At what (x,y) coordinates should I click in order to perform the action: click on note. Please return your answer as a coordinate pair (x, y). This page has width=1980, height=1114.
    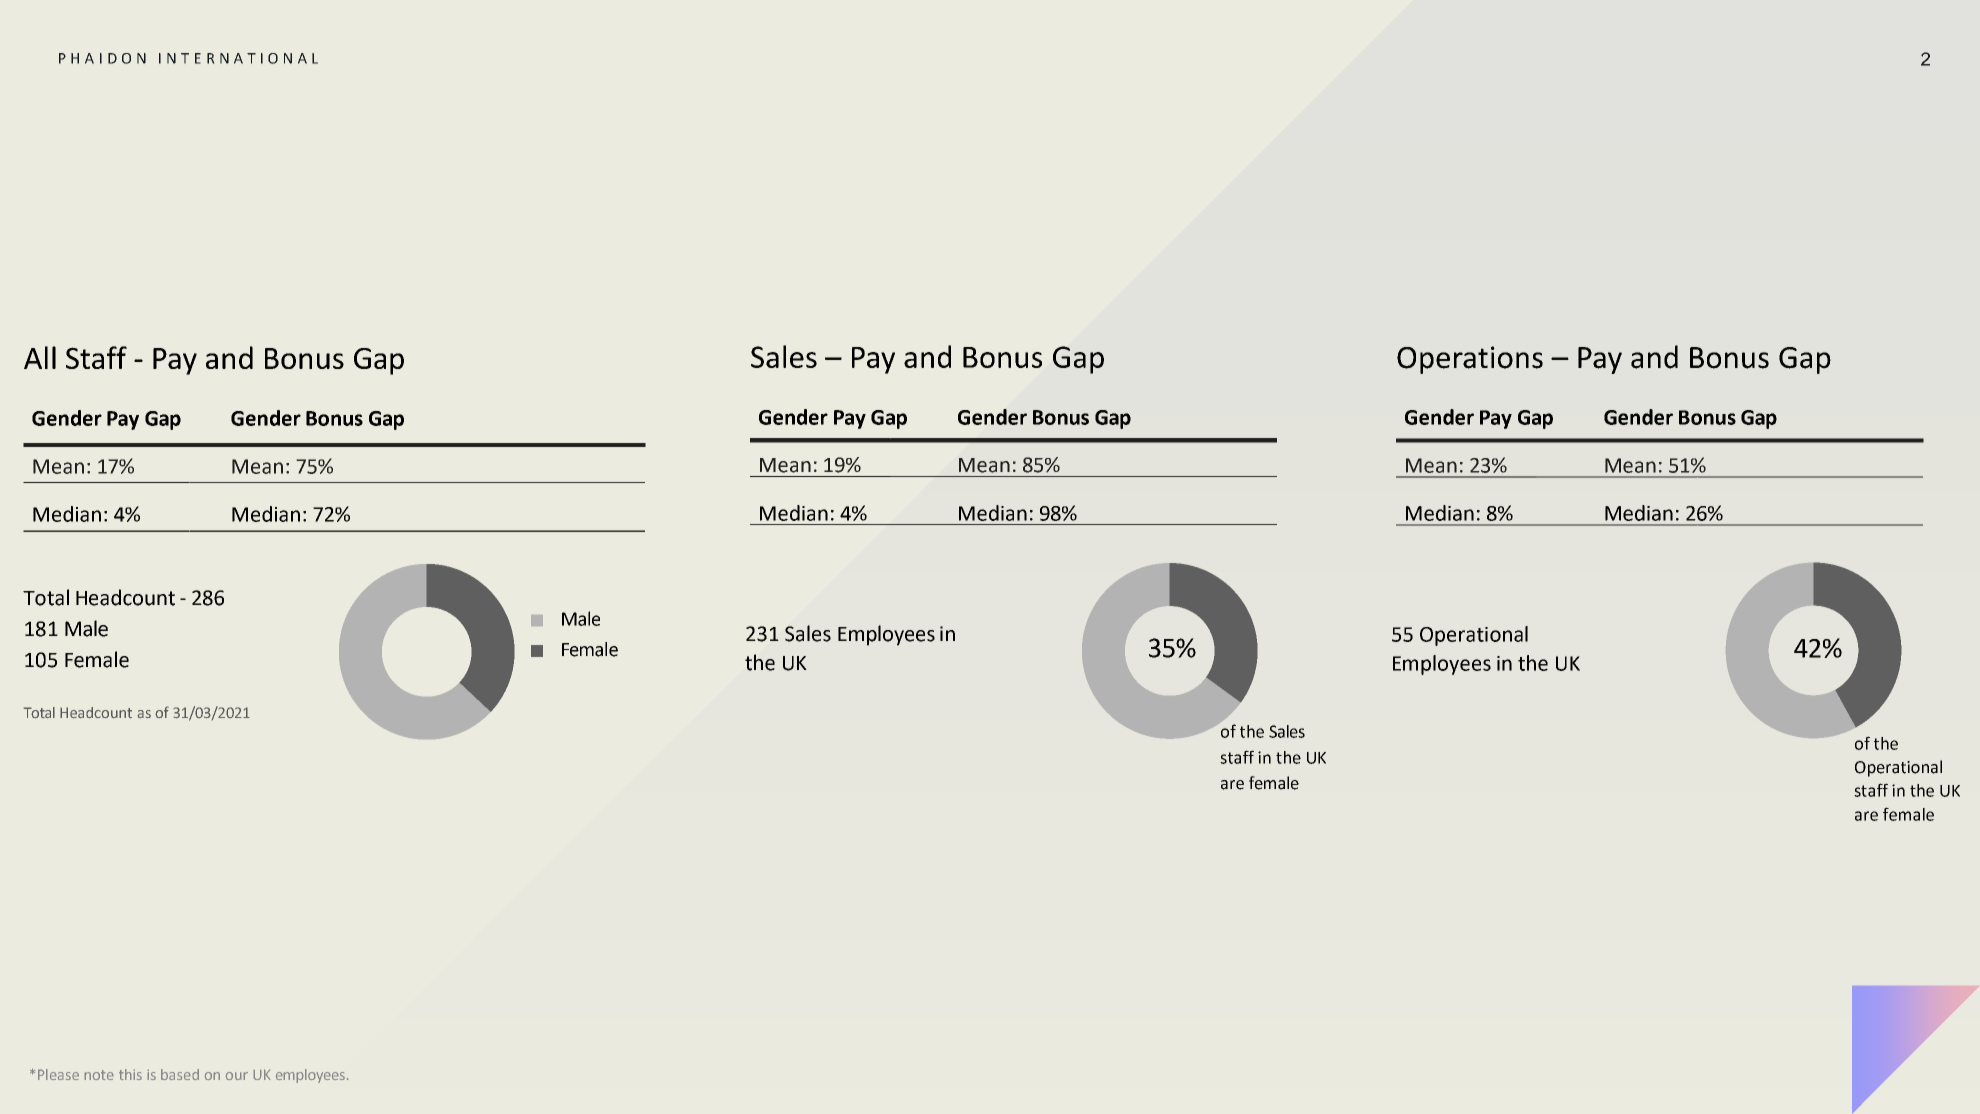
    Looking at the image, I should click on (99, 1075).
